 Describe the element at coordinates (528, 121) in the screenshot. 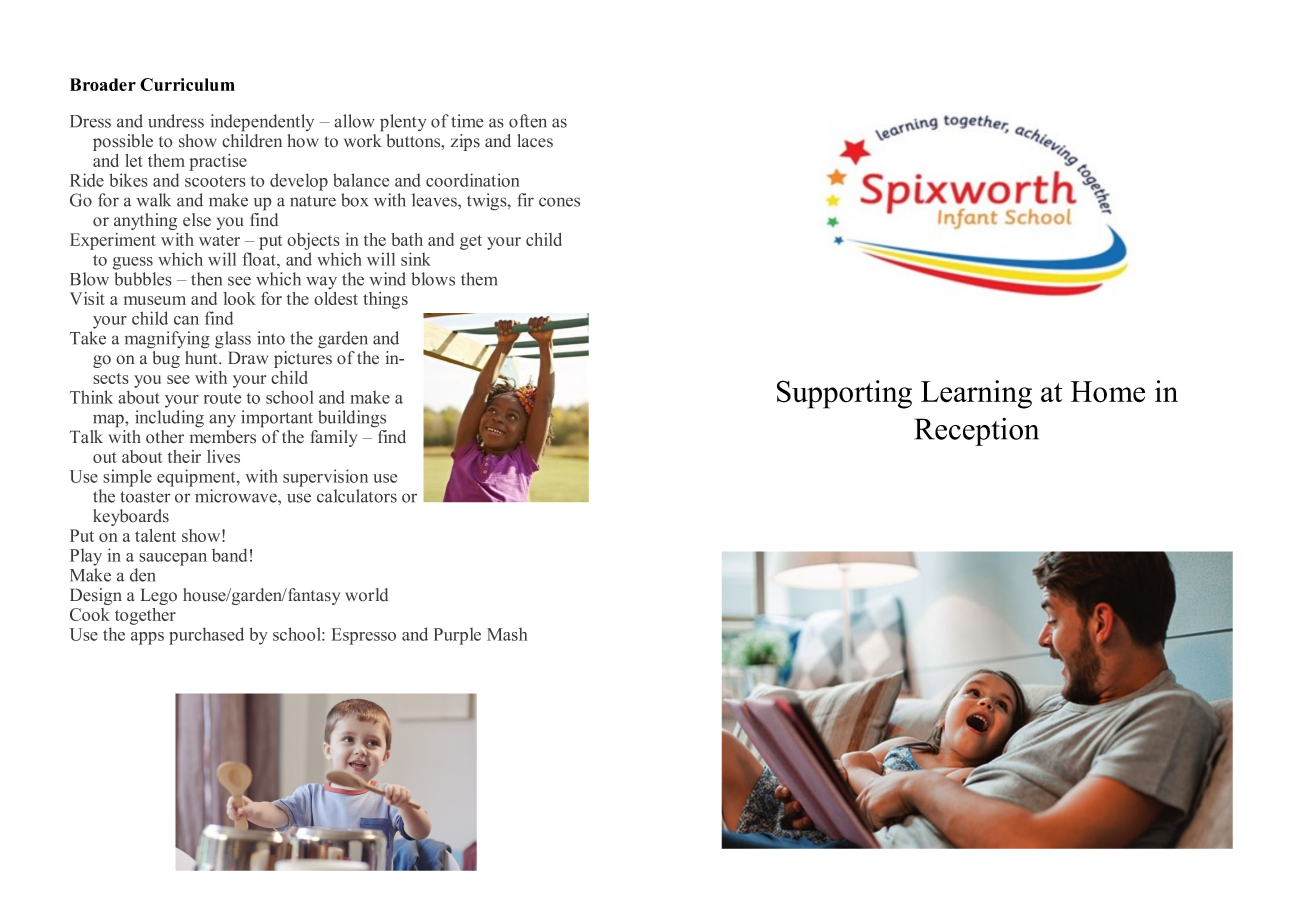

I see `often` at that location.
